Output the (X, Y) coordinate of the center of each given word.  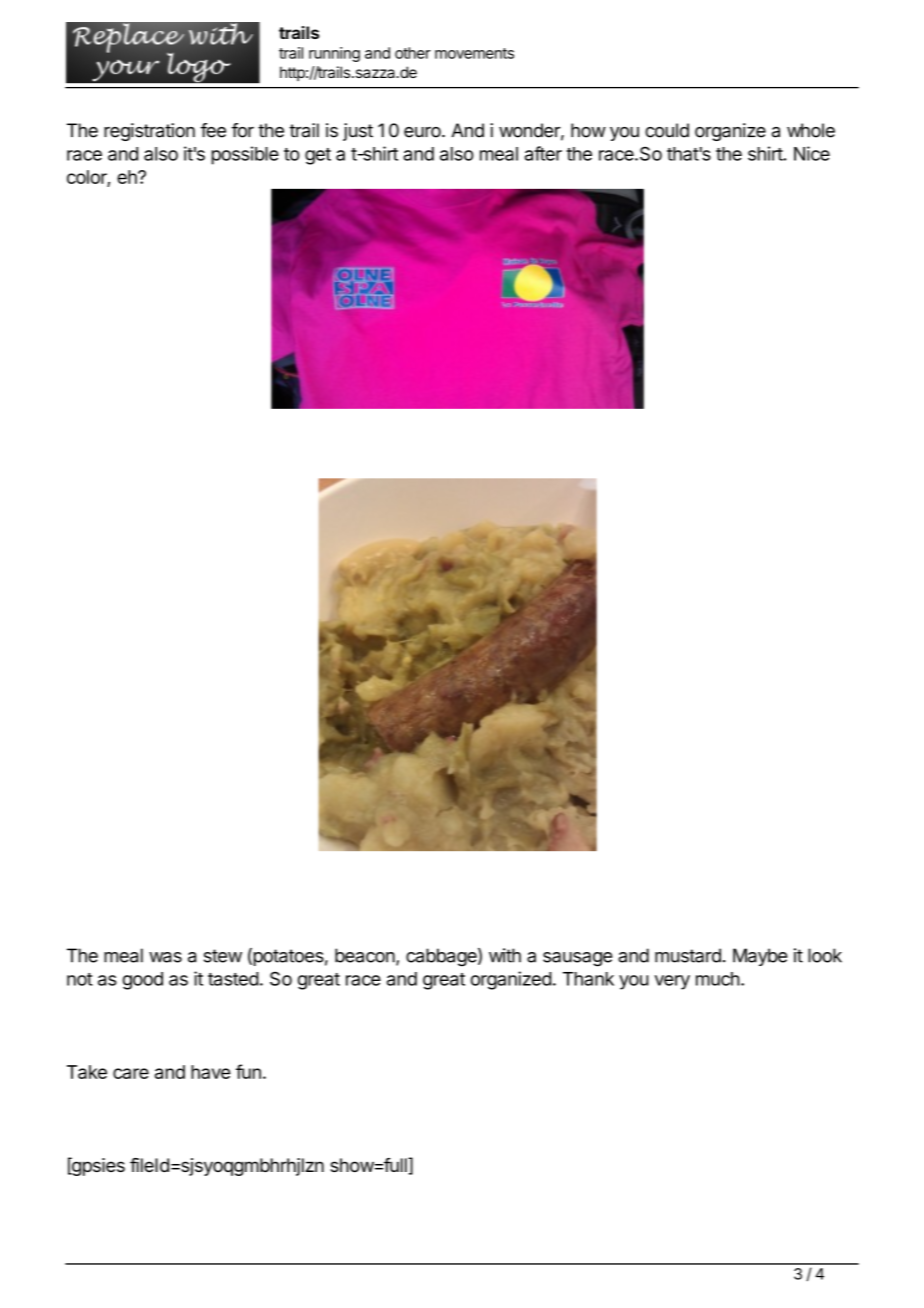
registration (149, 132)
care (131, 1073)
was (165, 957)
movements (474, 53)
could (667, 130)
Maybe (760, 957)
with (505, 955)
